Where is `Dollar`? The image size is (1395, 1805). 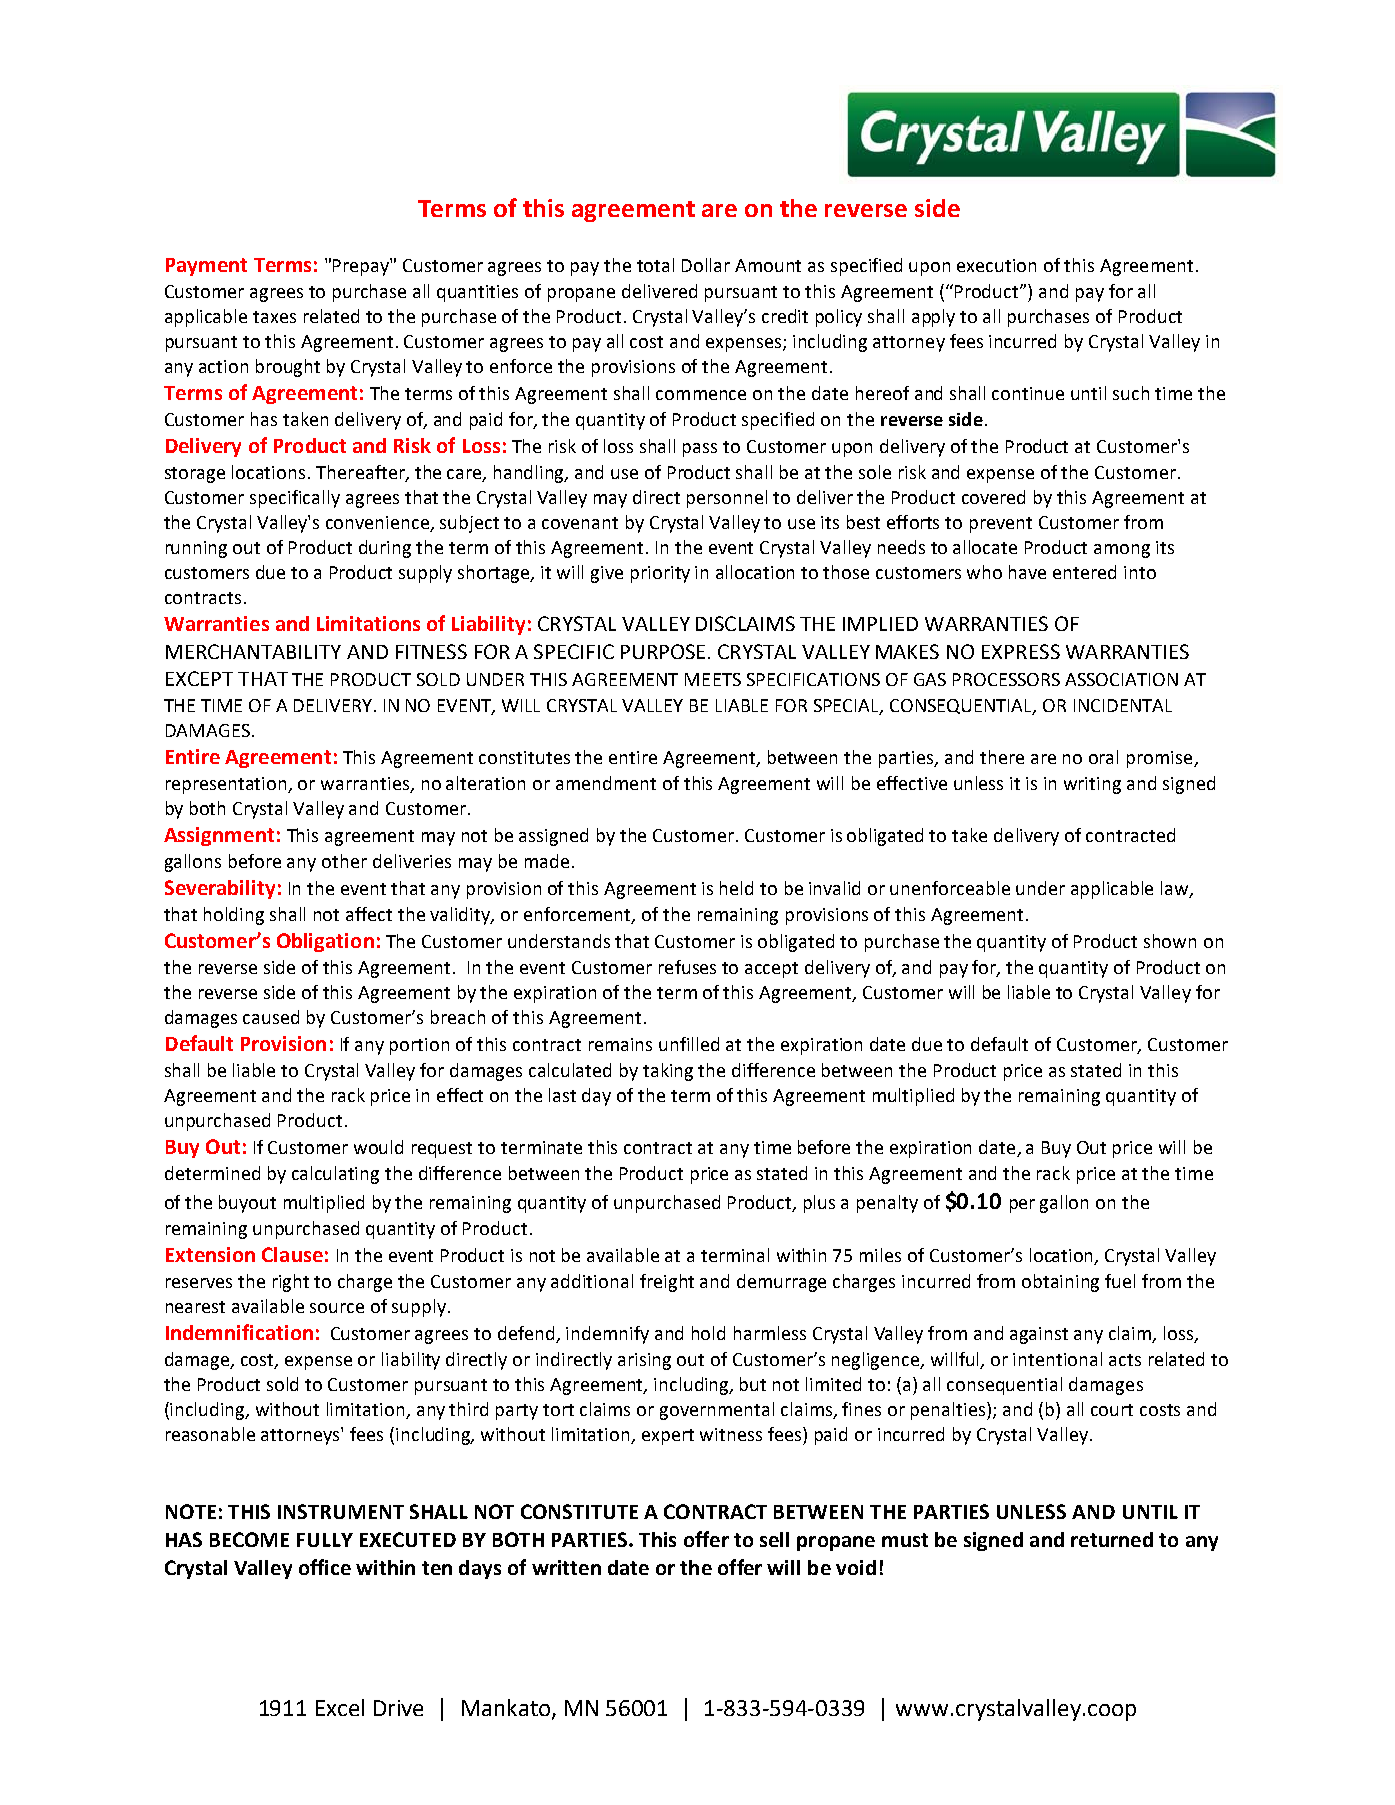 Dollar is located at coordinates (706, 265).
